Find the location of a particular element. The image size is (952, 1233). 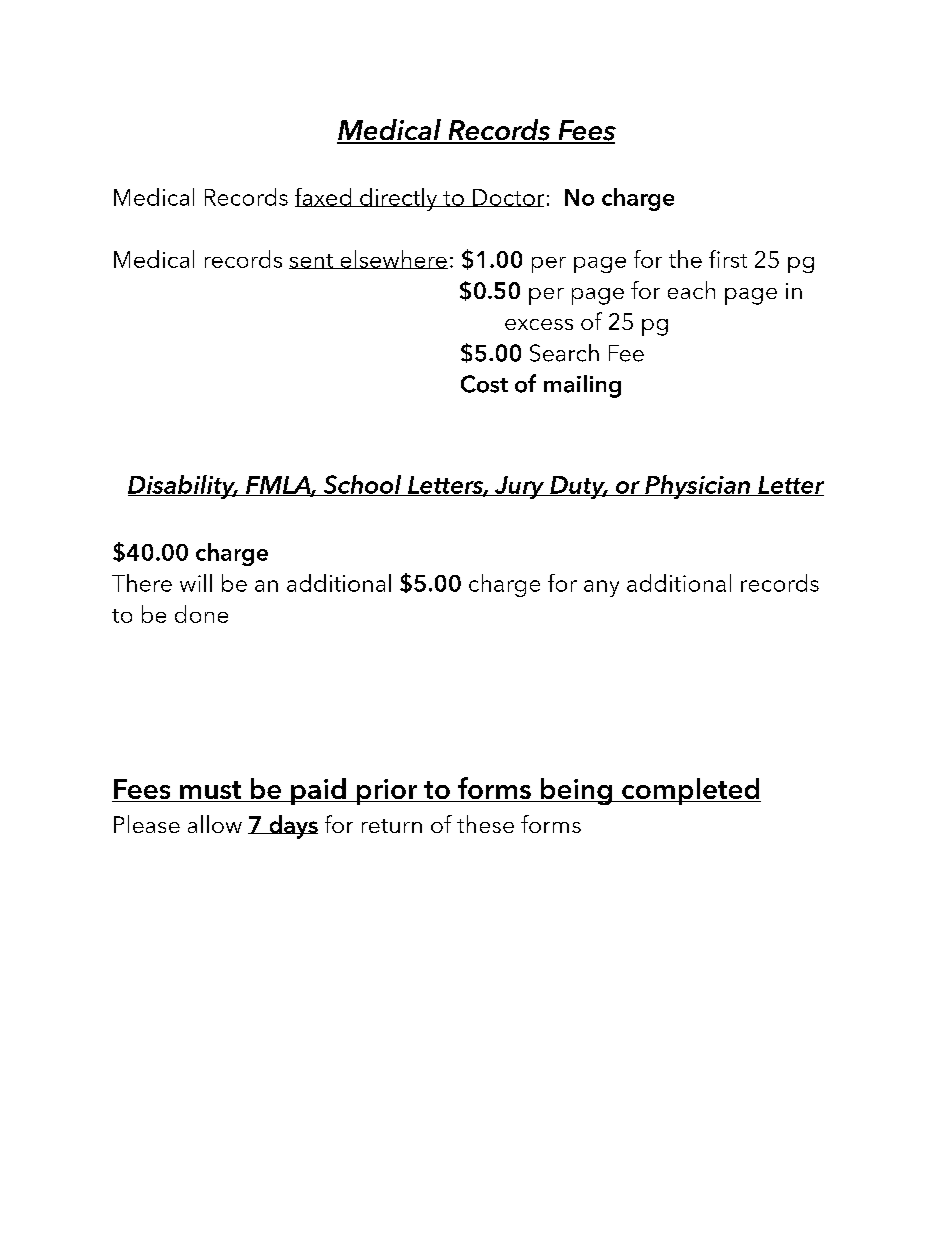

mailing is located at coordinates (582, 386).
